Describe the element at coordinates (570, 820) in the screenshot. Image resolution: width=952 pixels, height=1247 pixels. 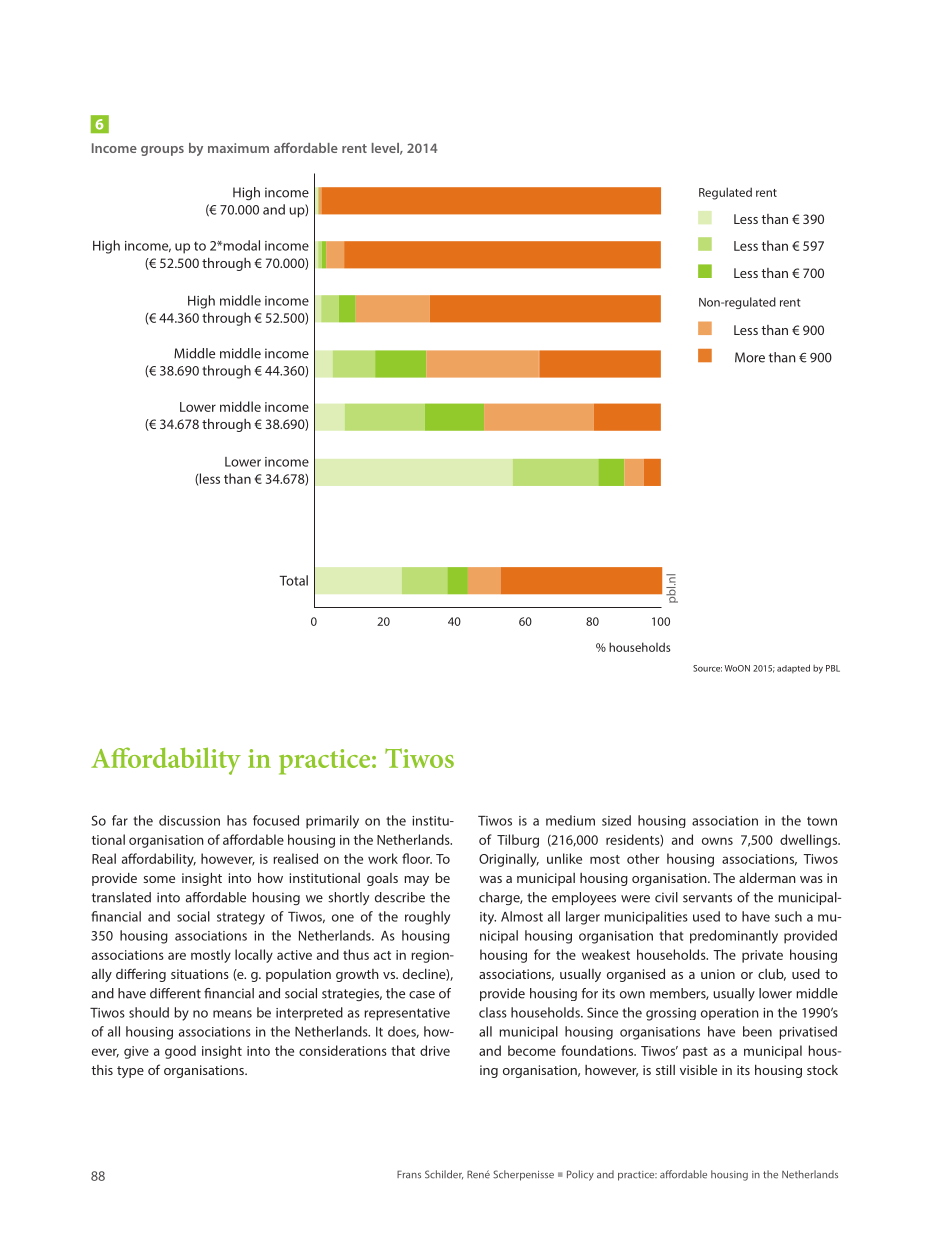
I see `medium` at that location.
